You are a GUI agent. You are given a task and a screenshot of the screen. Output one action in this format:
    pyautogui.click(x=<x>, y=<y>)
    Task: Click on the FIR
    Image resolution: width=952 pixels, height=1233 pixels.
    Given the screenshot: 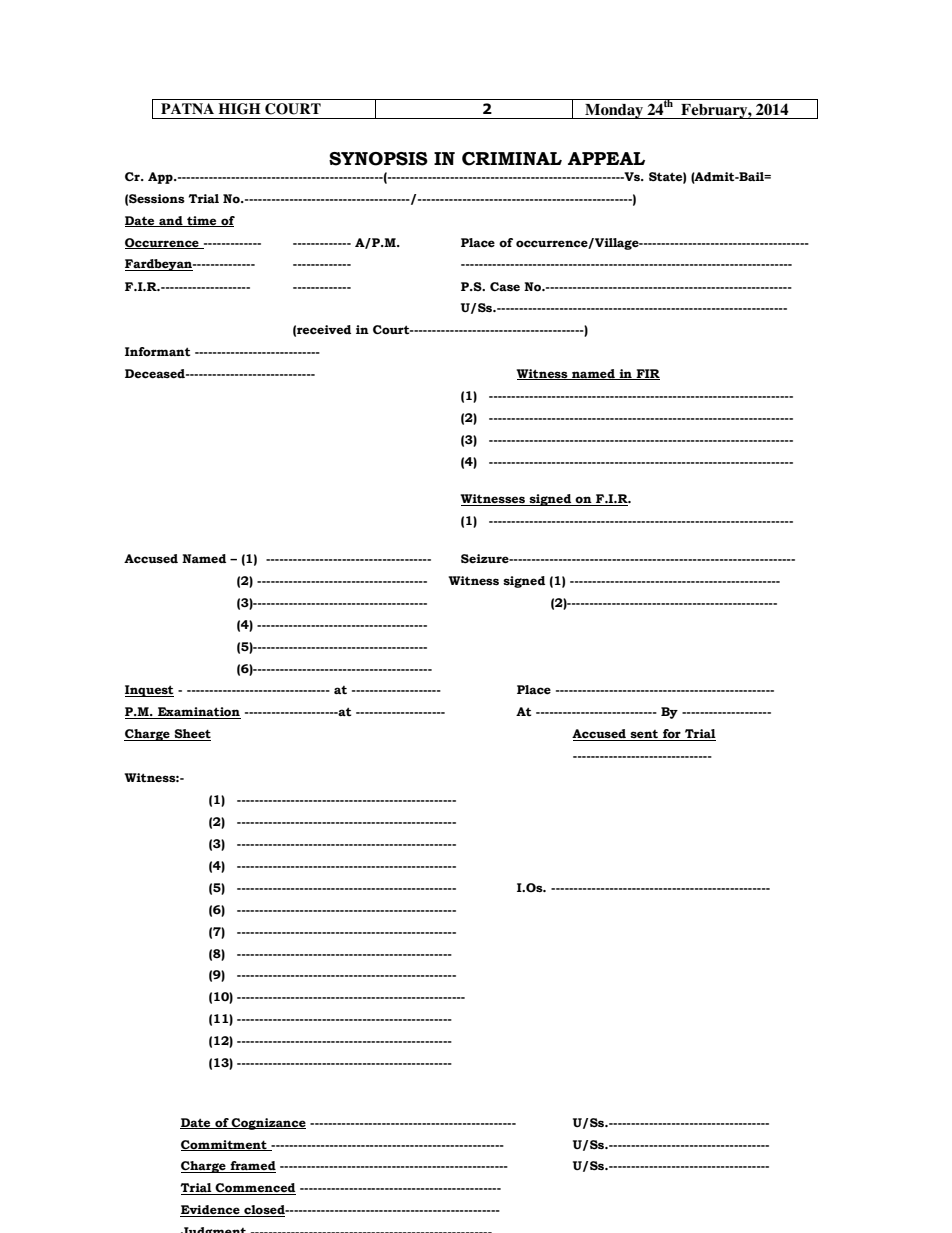 What is the action you would take?
    pyautogui.click(x=647, y=374)
